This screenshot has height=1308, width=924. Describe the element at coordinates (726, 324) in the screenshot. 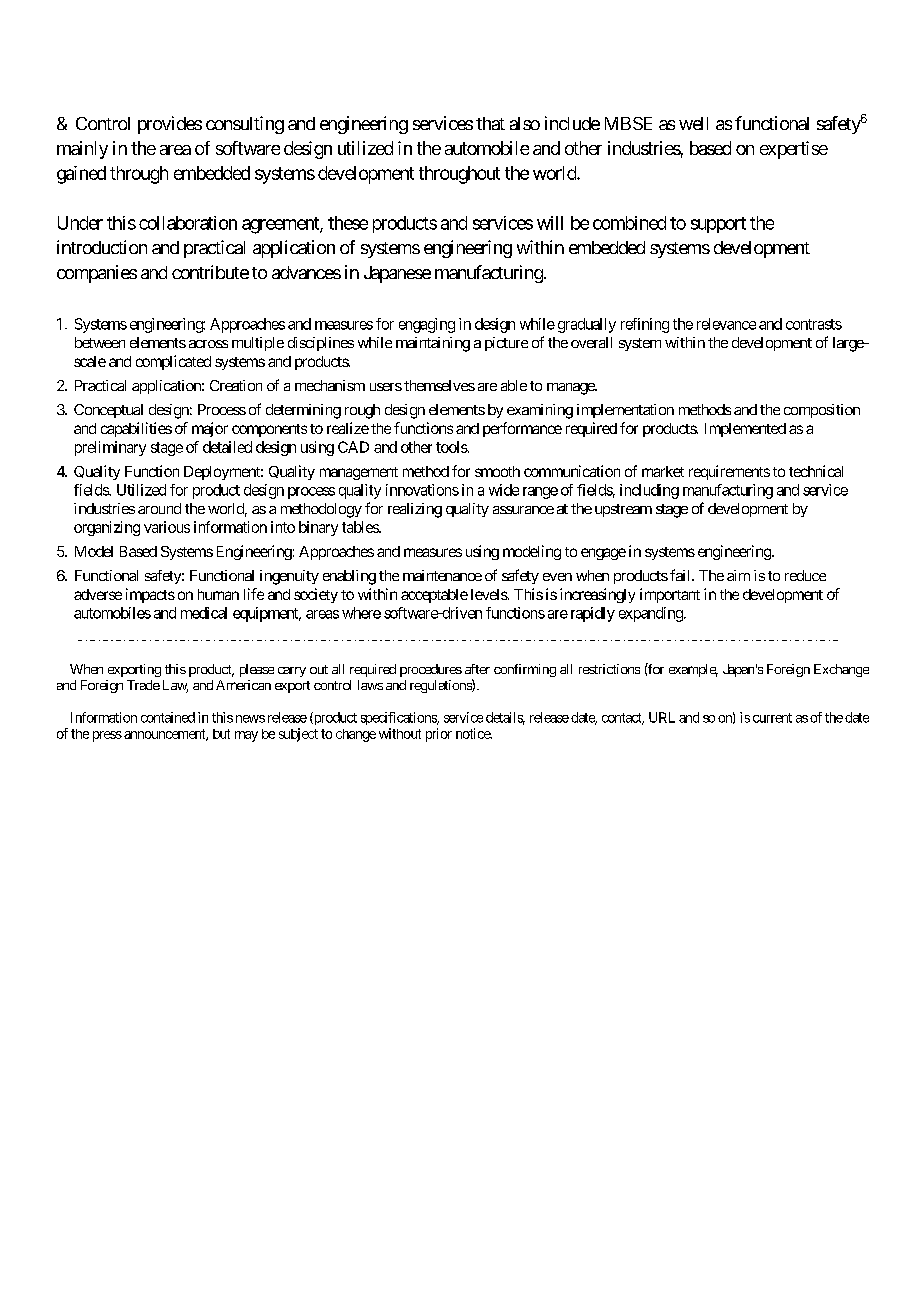

I see `relevance` at that location.
